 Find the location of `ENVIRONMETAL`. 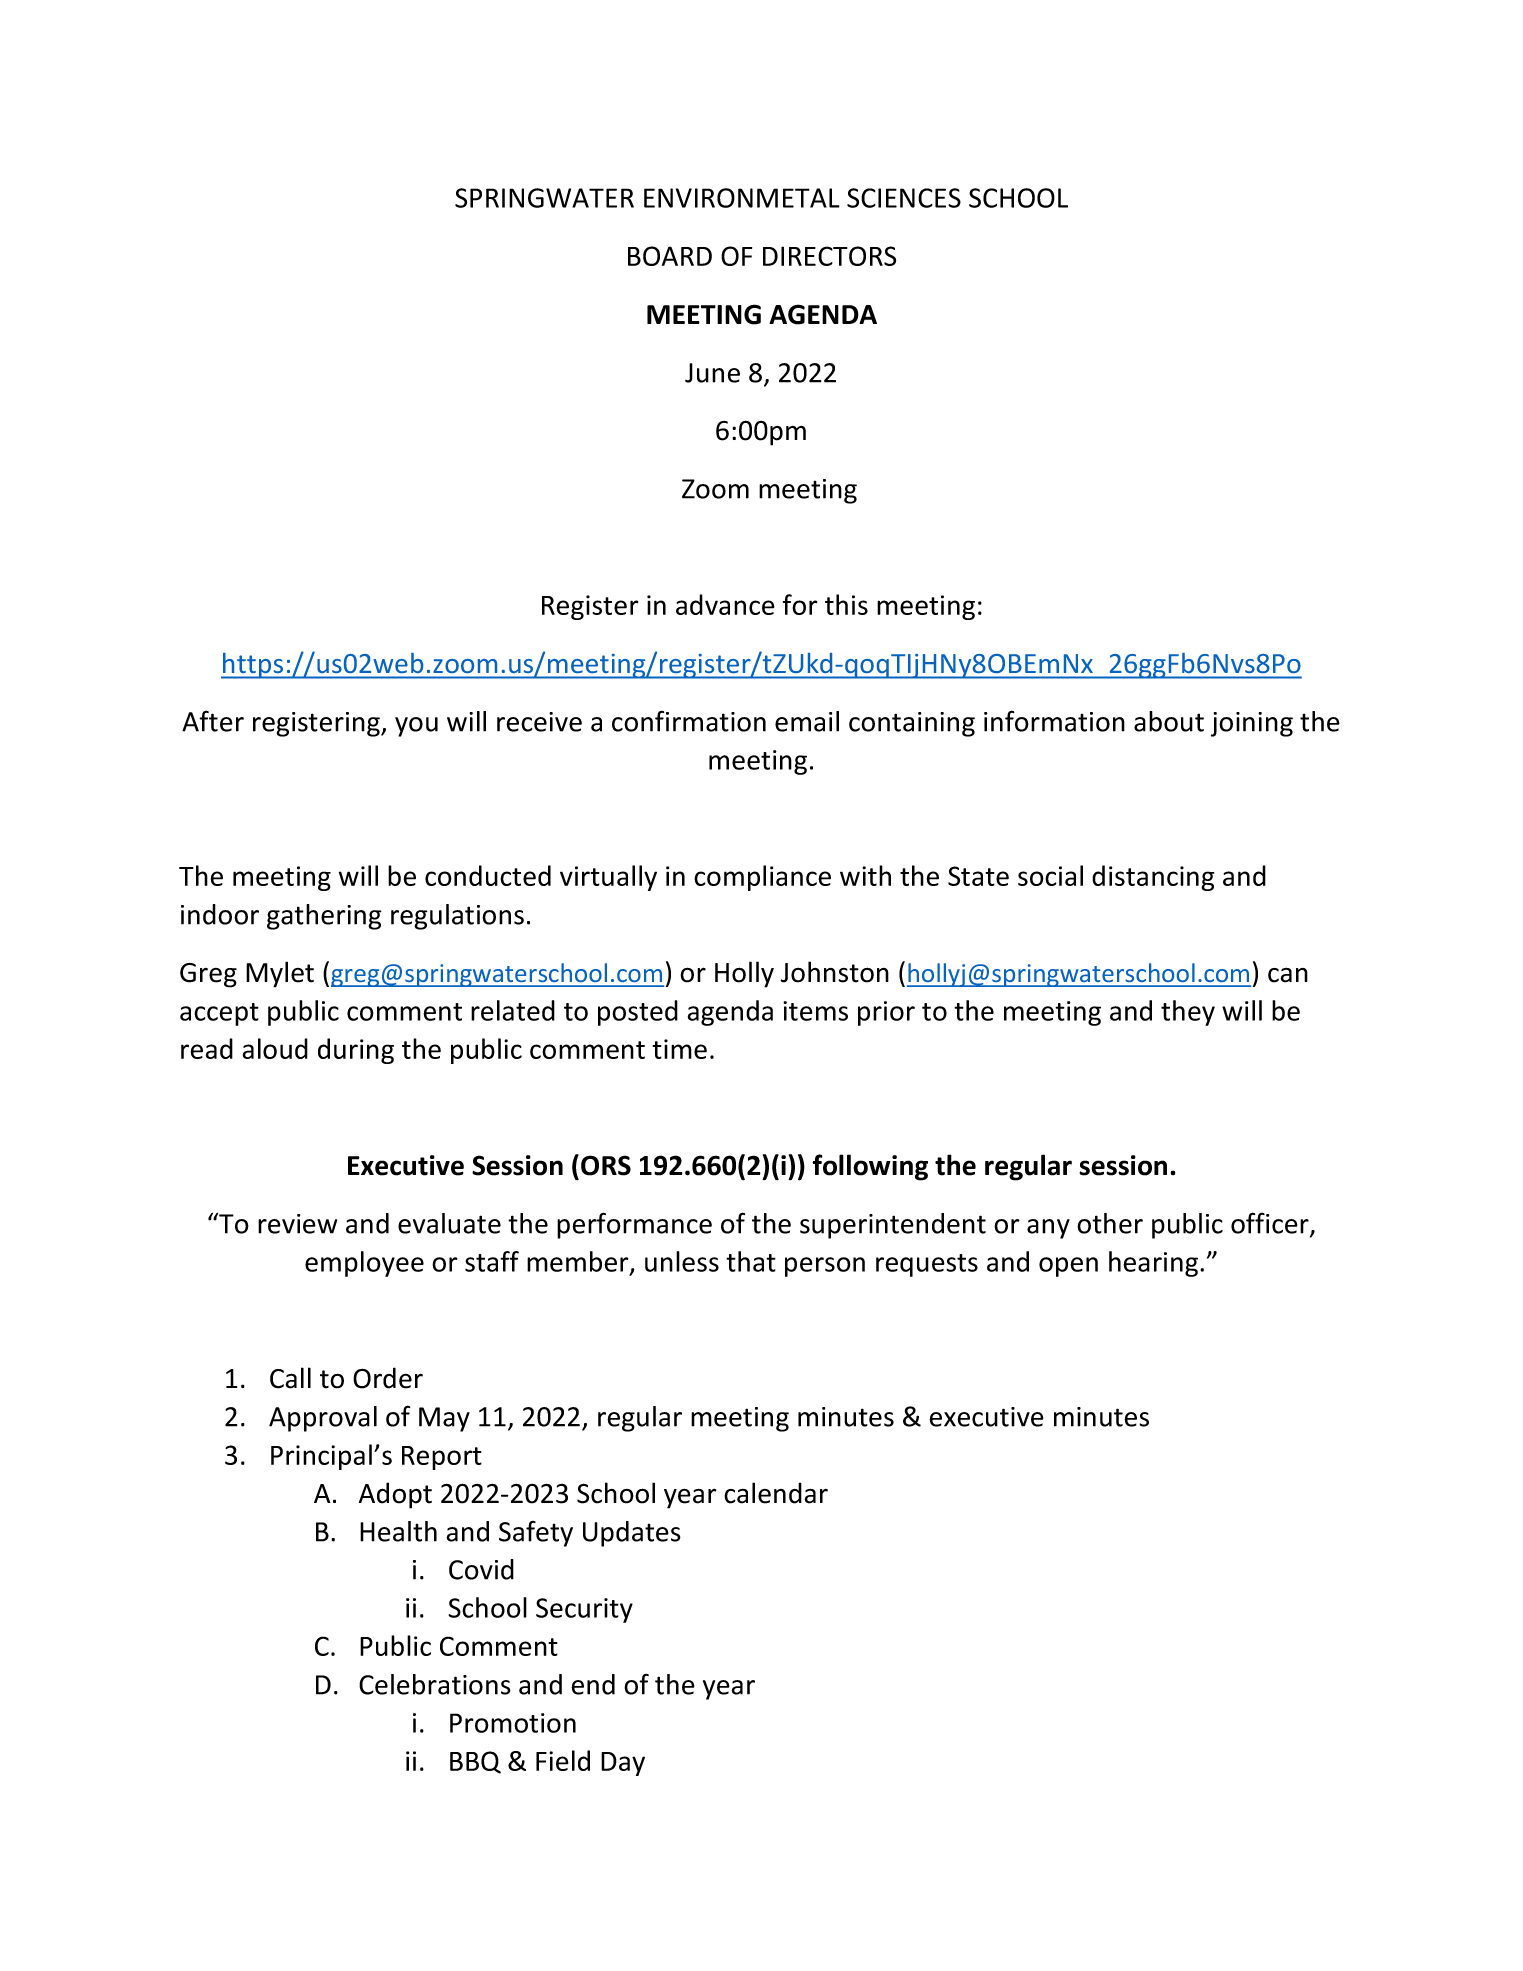

ENVIRONMETAL is located at coordinates (742, 198).
